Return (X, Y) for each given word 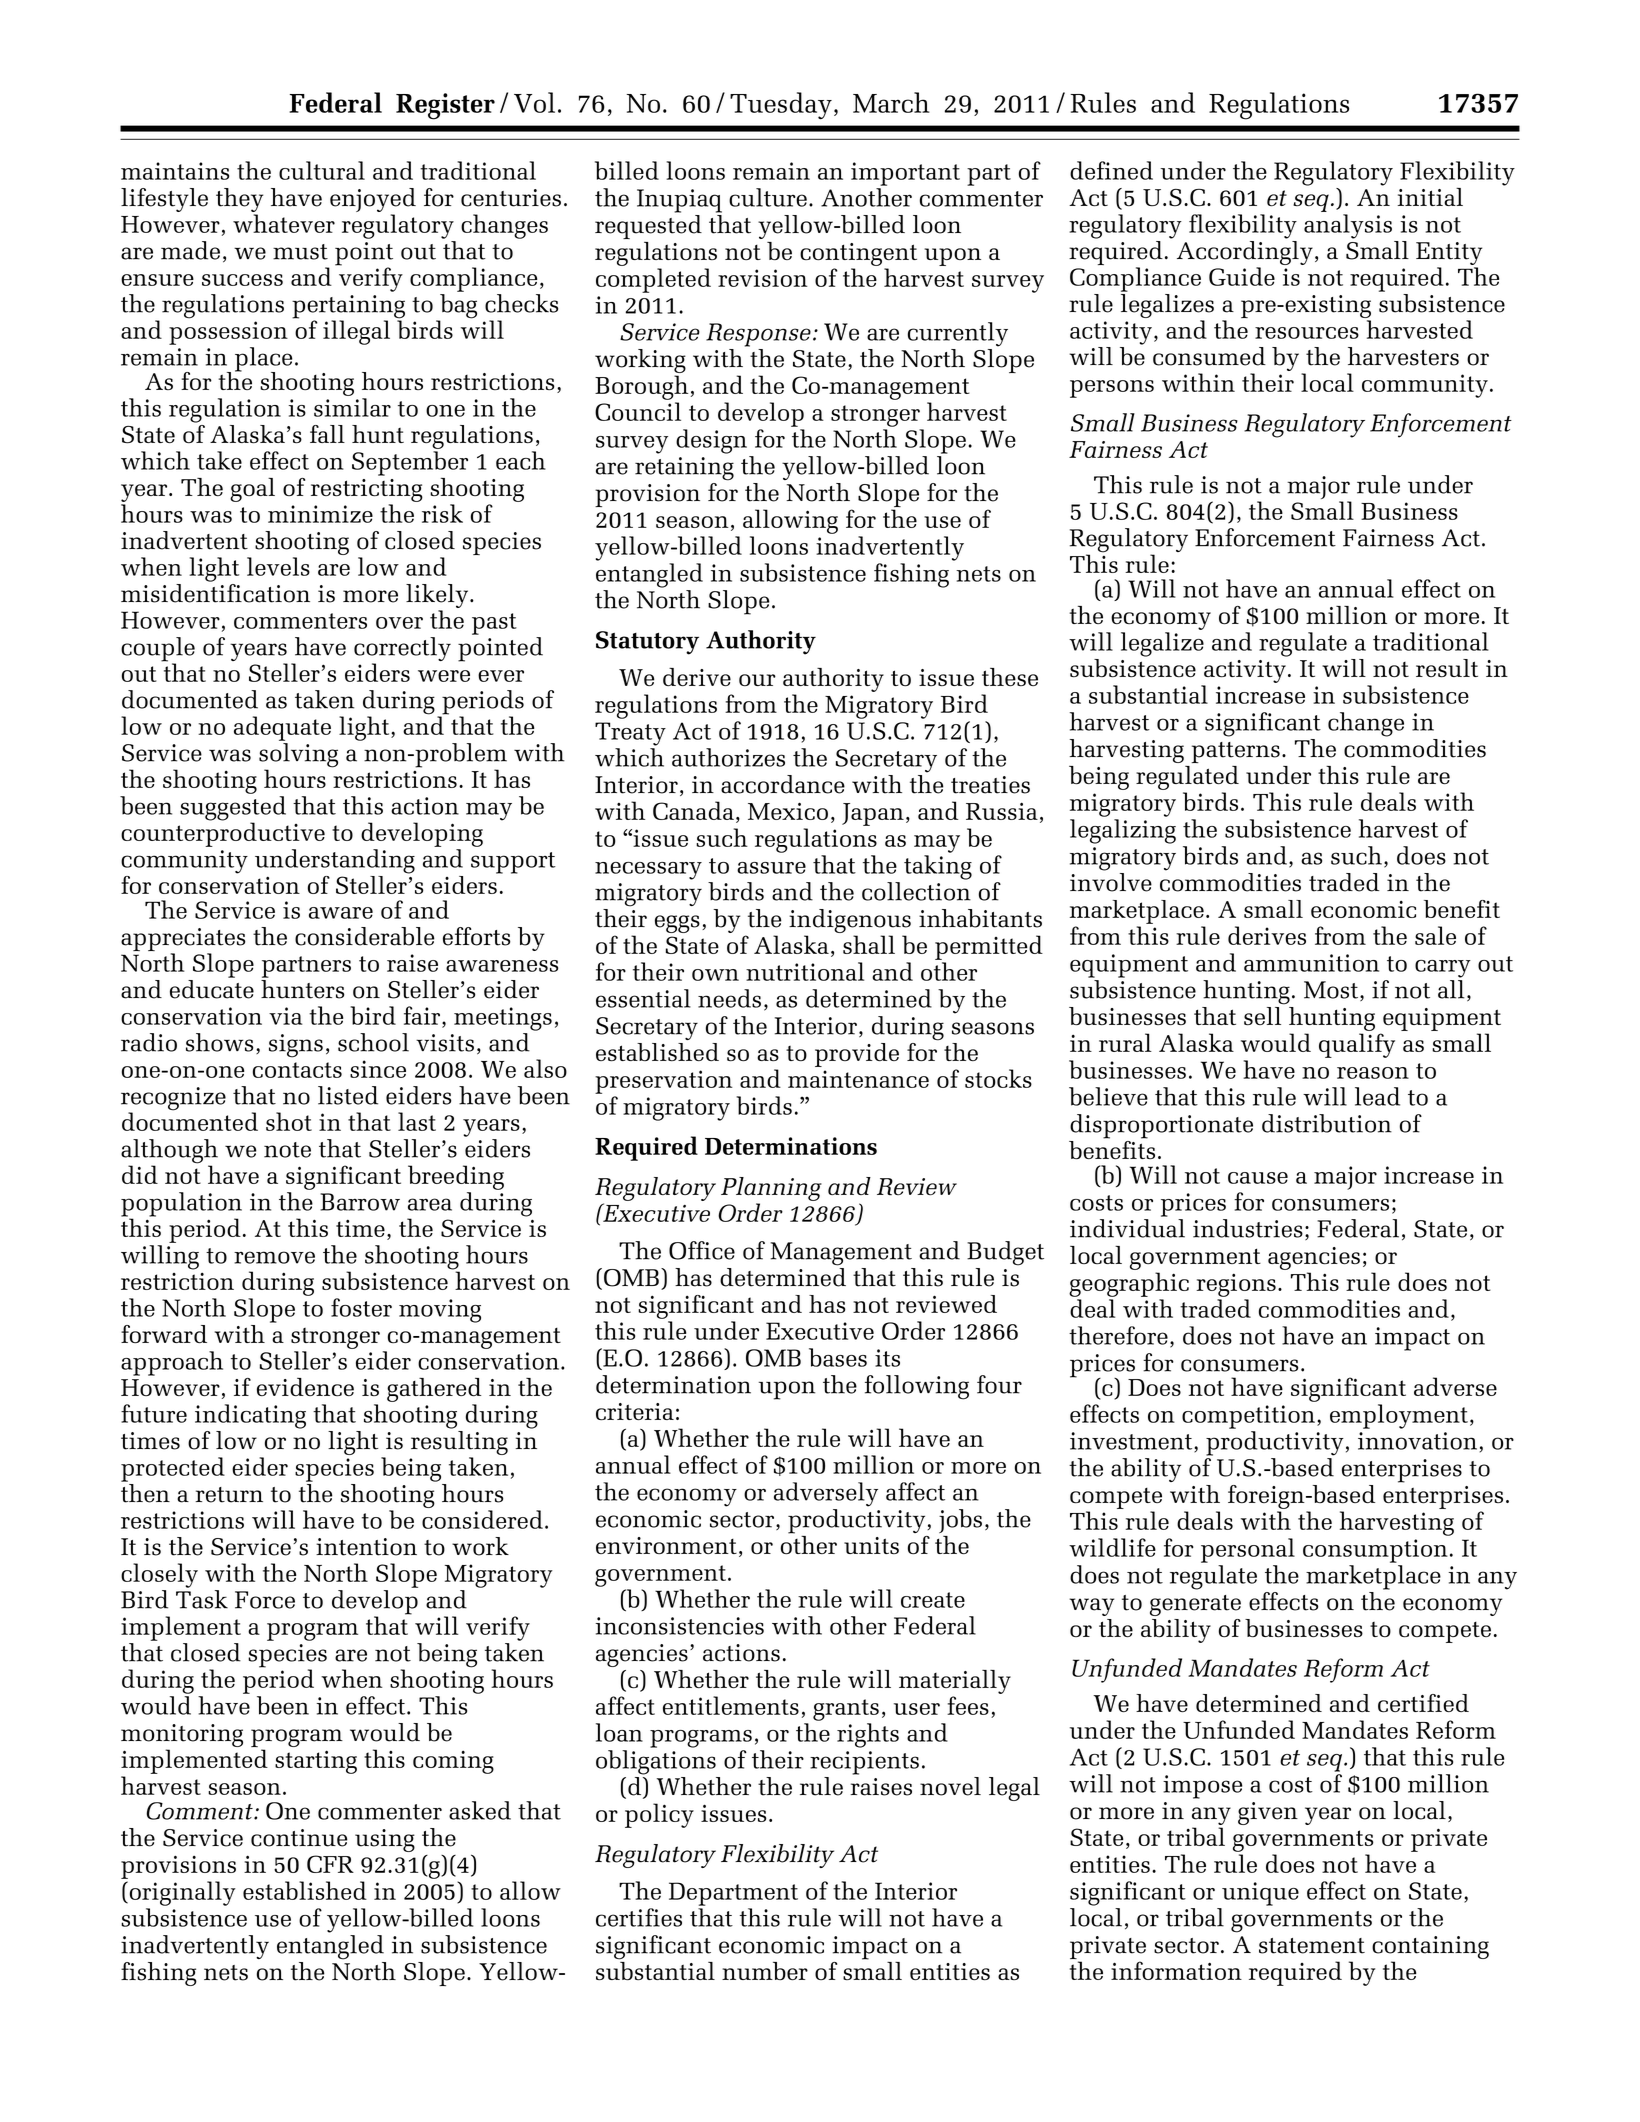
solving (298, 756)
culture (768, 197)
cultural (322, 170)
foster (361, 1307)
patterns (1235, 752)
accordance (783, 784)
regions (1236, 1285)
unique (1260, 1894)
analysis (1348, 226)
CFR (330, 1864)
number (765, 1971)
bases (838, 1357)
